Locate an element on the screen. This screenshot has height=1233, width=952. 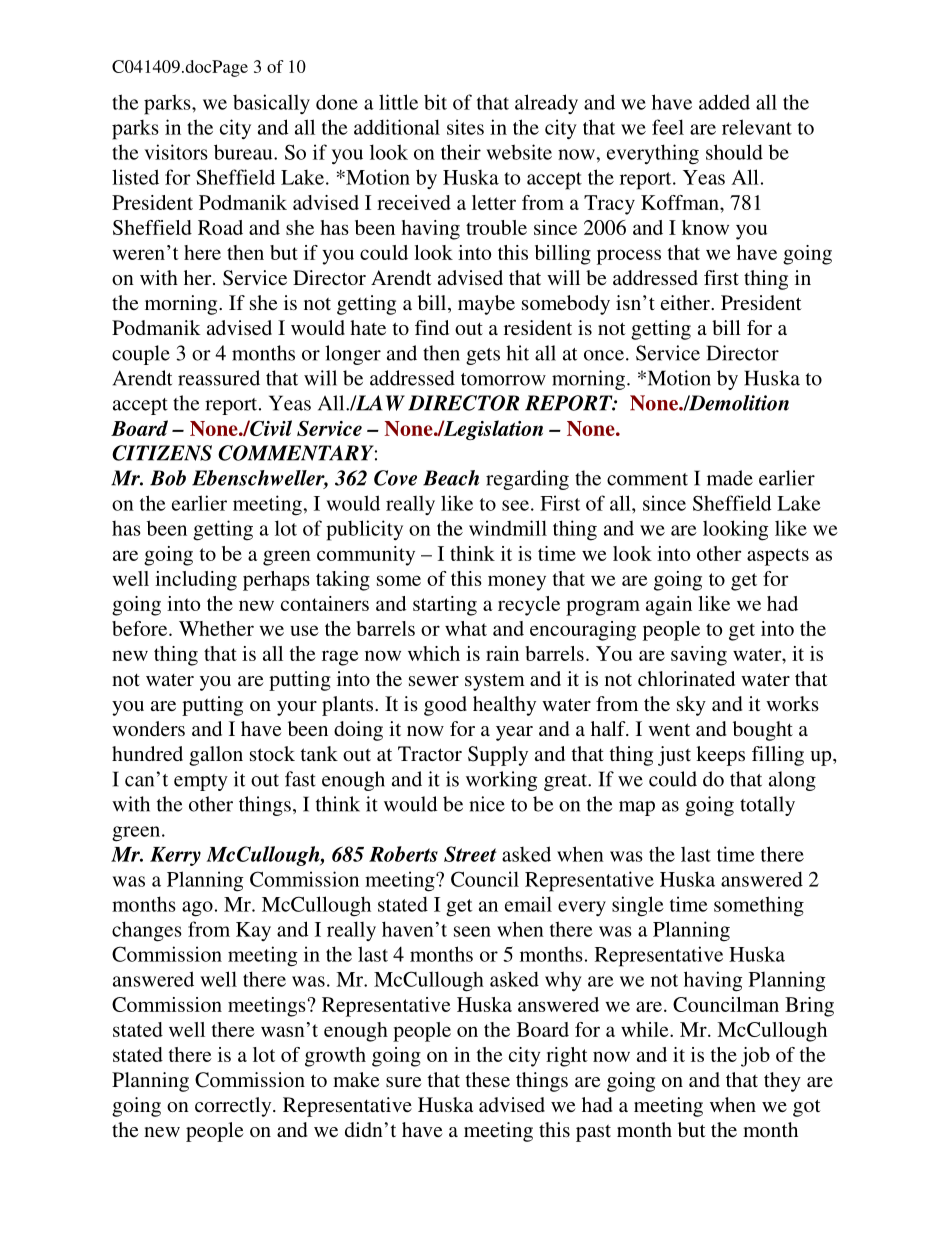
correctly is located at coordinates (234, 1107).
